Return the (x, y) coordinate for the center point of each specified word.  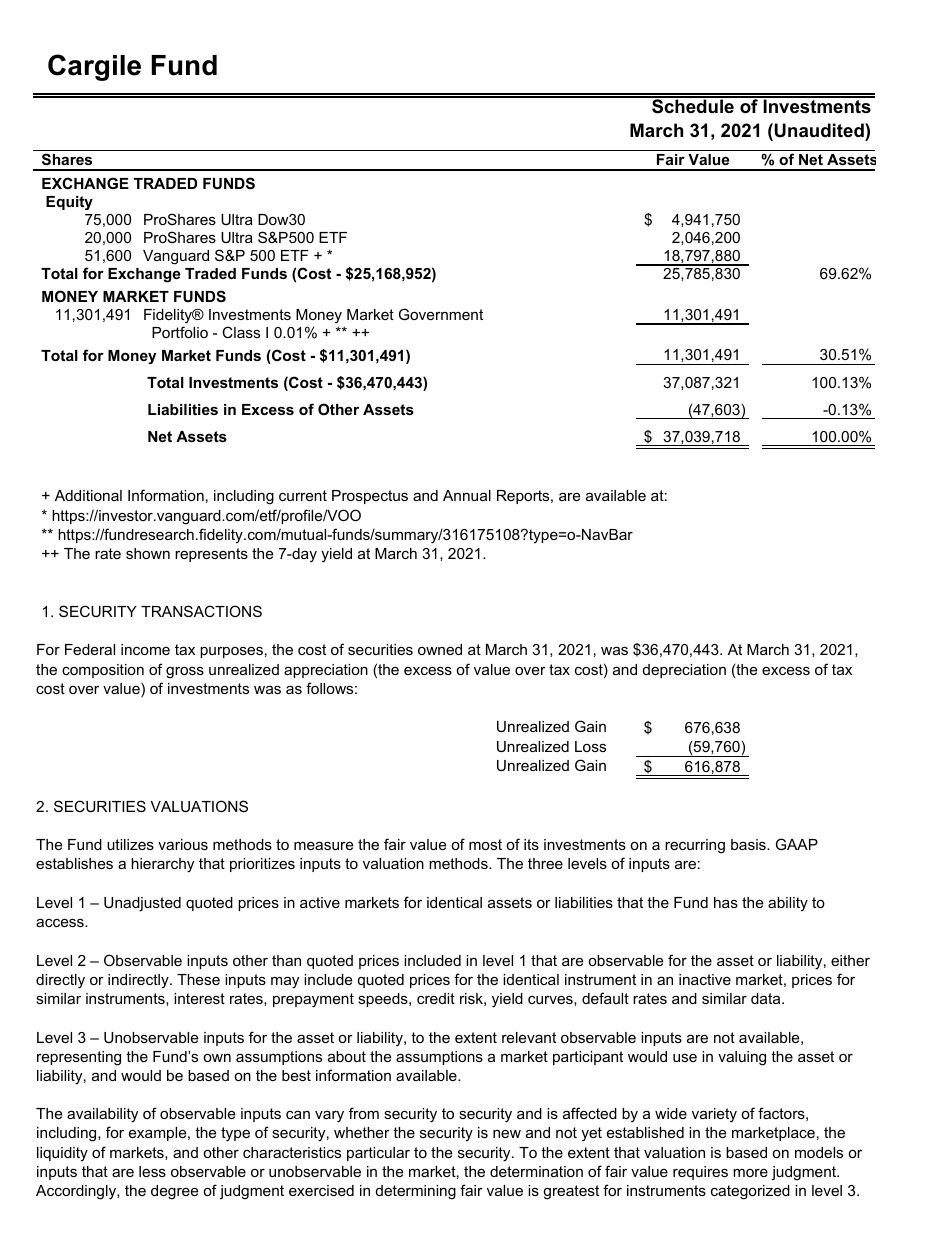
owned (440, 649)
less (152, 1171)
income (145, 649)
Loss (590, 746)
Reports (524, 497)
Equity (69, 203)
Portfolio (180, 332)
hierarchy (162, 865)
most (485, 844)
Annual (467, 495)
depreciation (684, 671)
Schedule (693, 105)
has (726, 902)
